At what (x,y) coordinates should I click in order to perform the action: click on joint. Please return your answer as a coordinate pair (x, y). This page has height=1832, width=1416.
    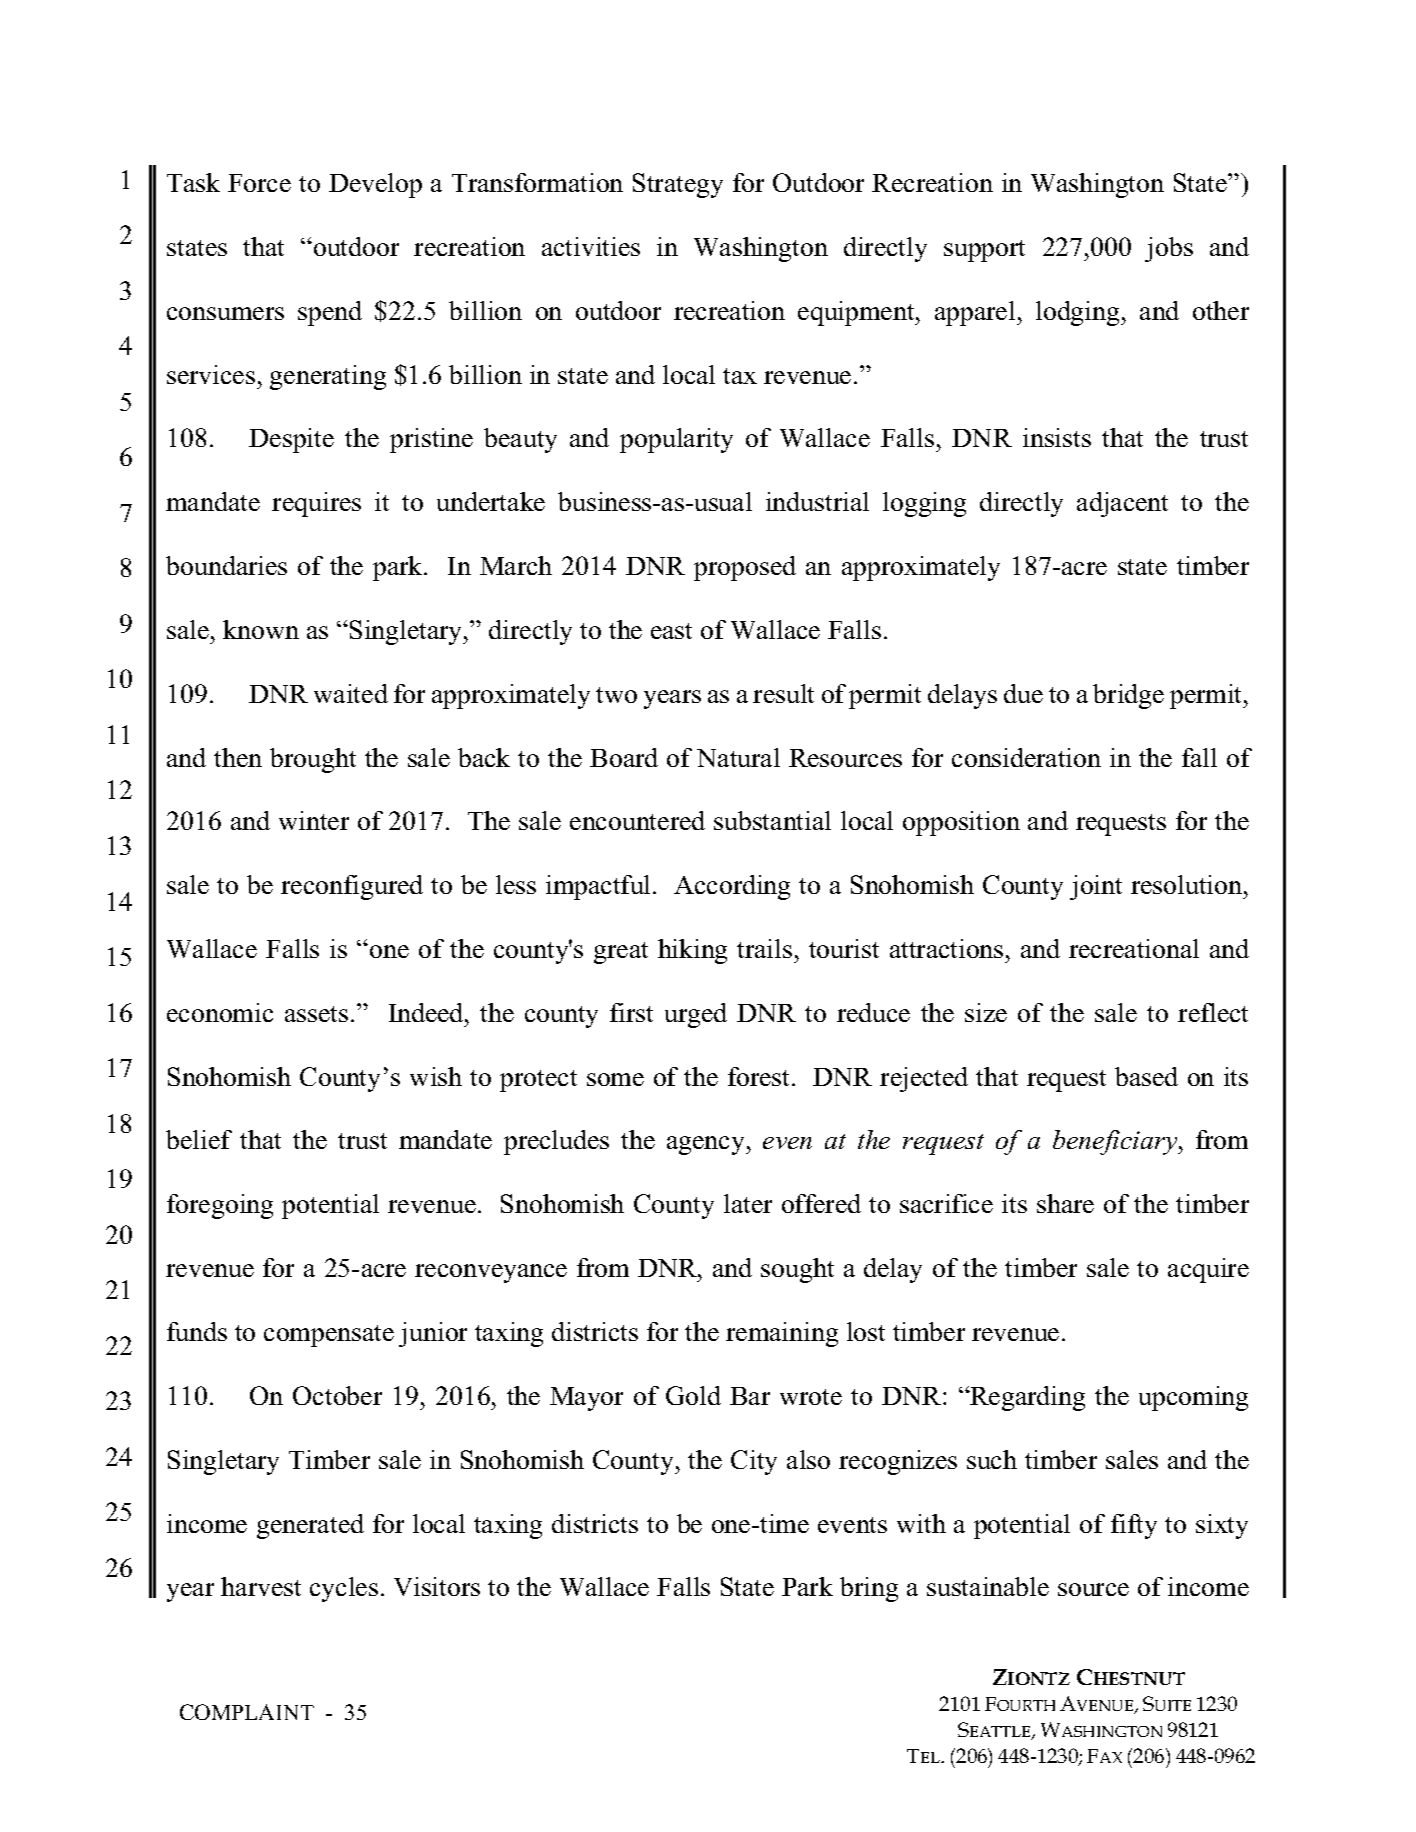
    Looking at the image, I should click on (1096, 887).
